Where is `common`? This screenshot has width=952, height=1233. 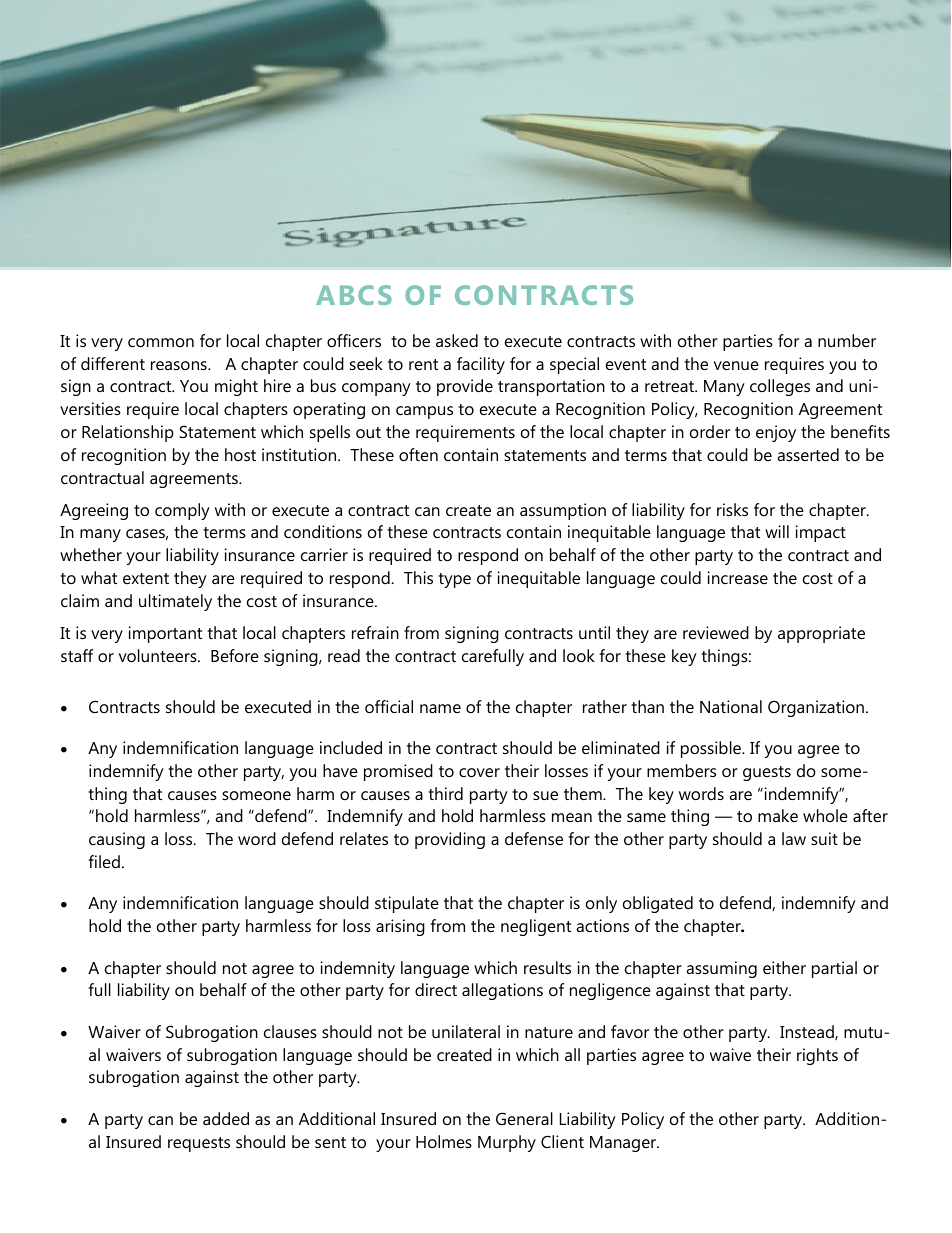 common is located at coordinates (161, 342).
